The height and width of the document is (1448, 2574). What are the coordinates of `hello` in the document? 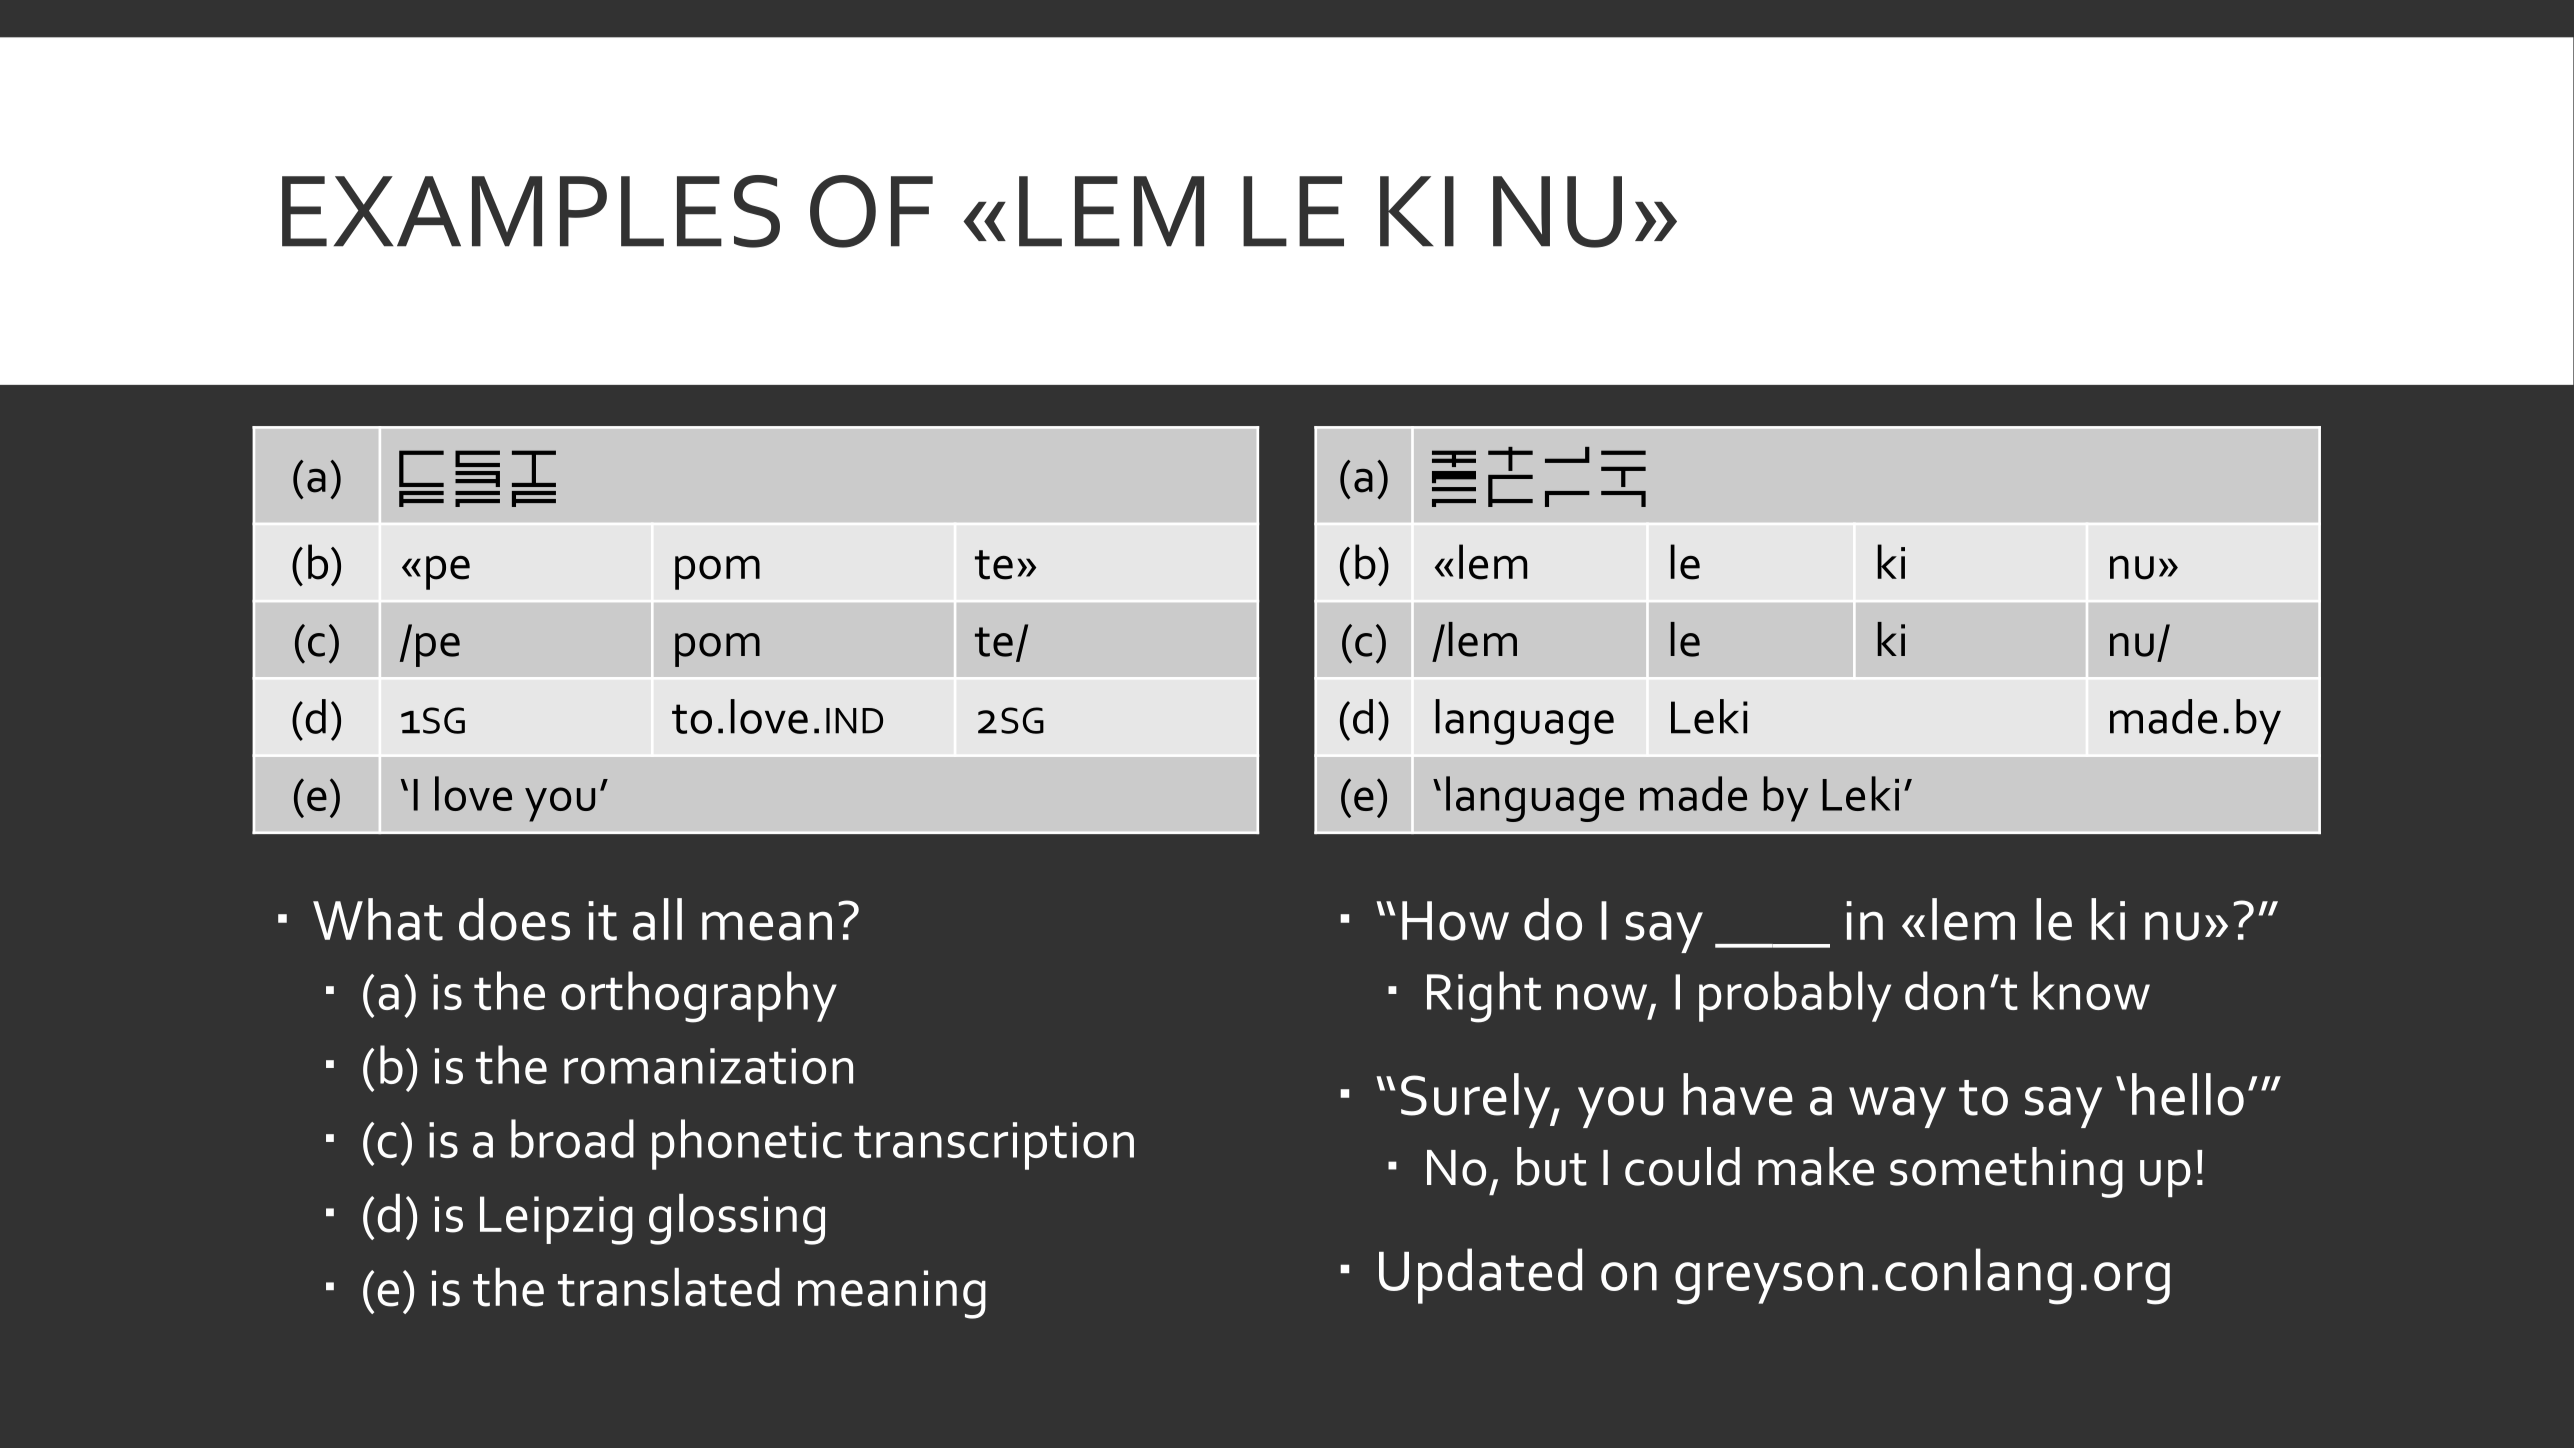 It's located at (2188, 1094).
